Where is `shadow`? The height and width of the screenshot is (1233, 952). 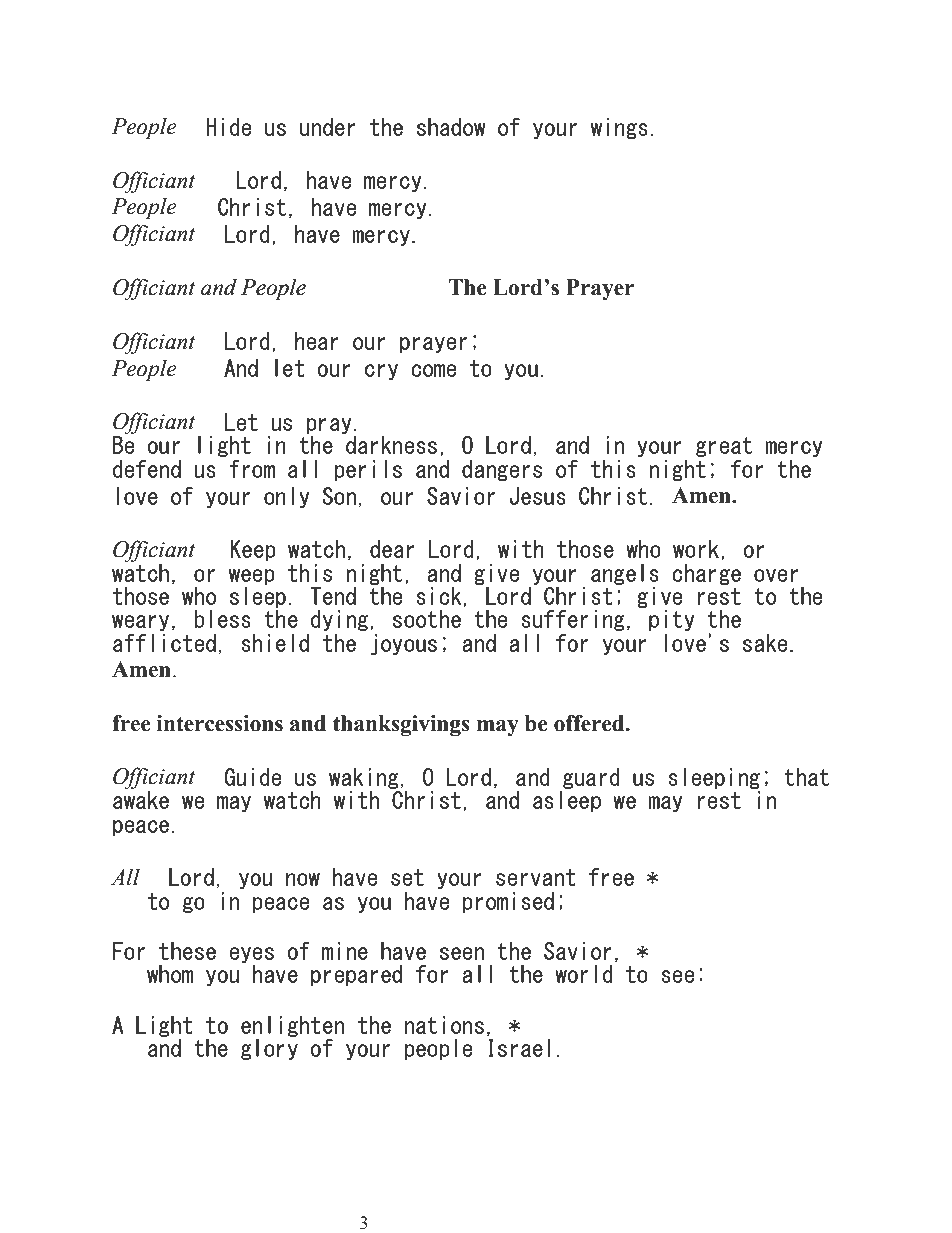 shadow is located at coordinates (451, 127).
